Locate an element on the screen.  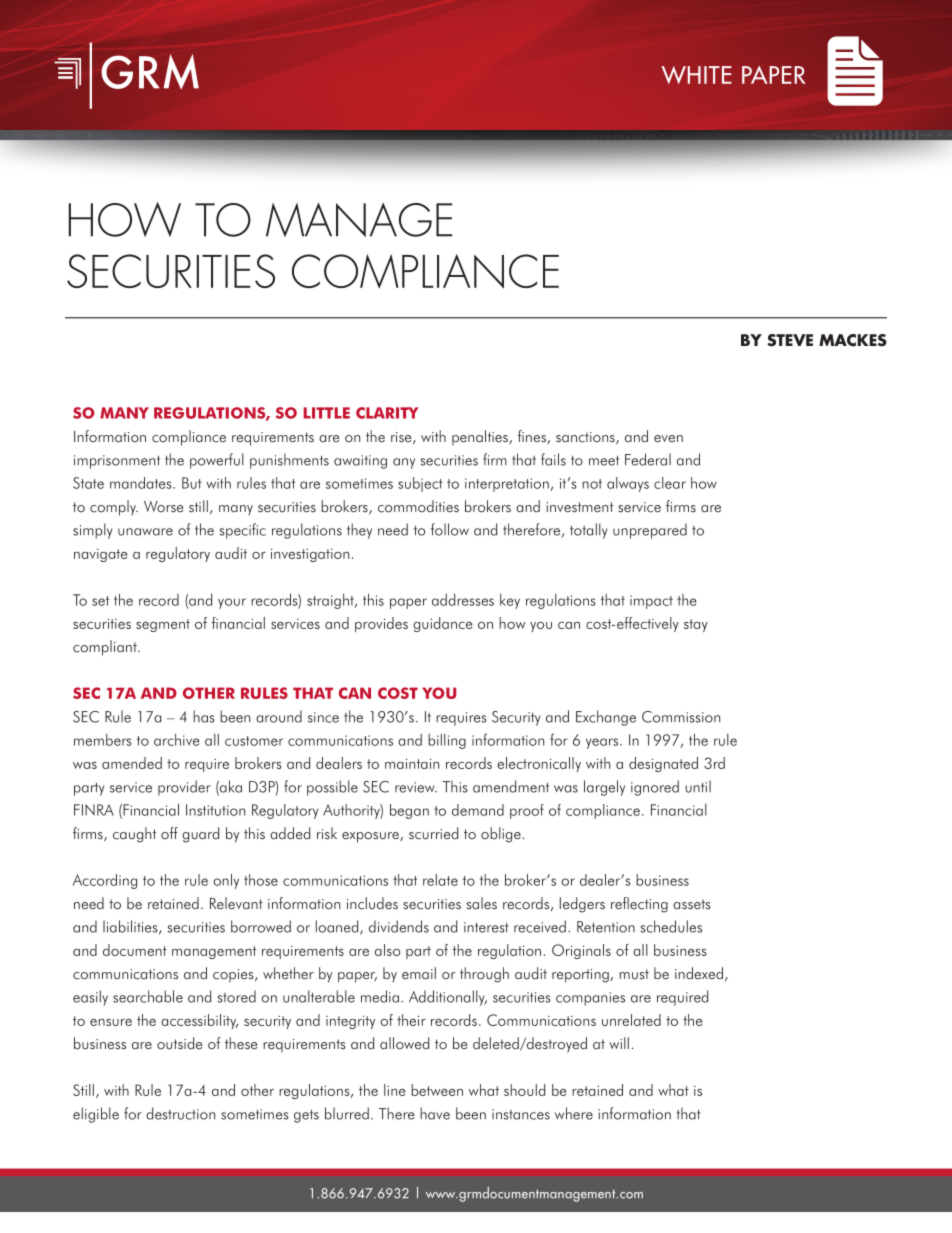
will is located at coordinates (619, 1043).
